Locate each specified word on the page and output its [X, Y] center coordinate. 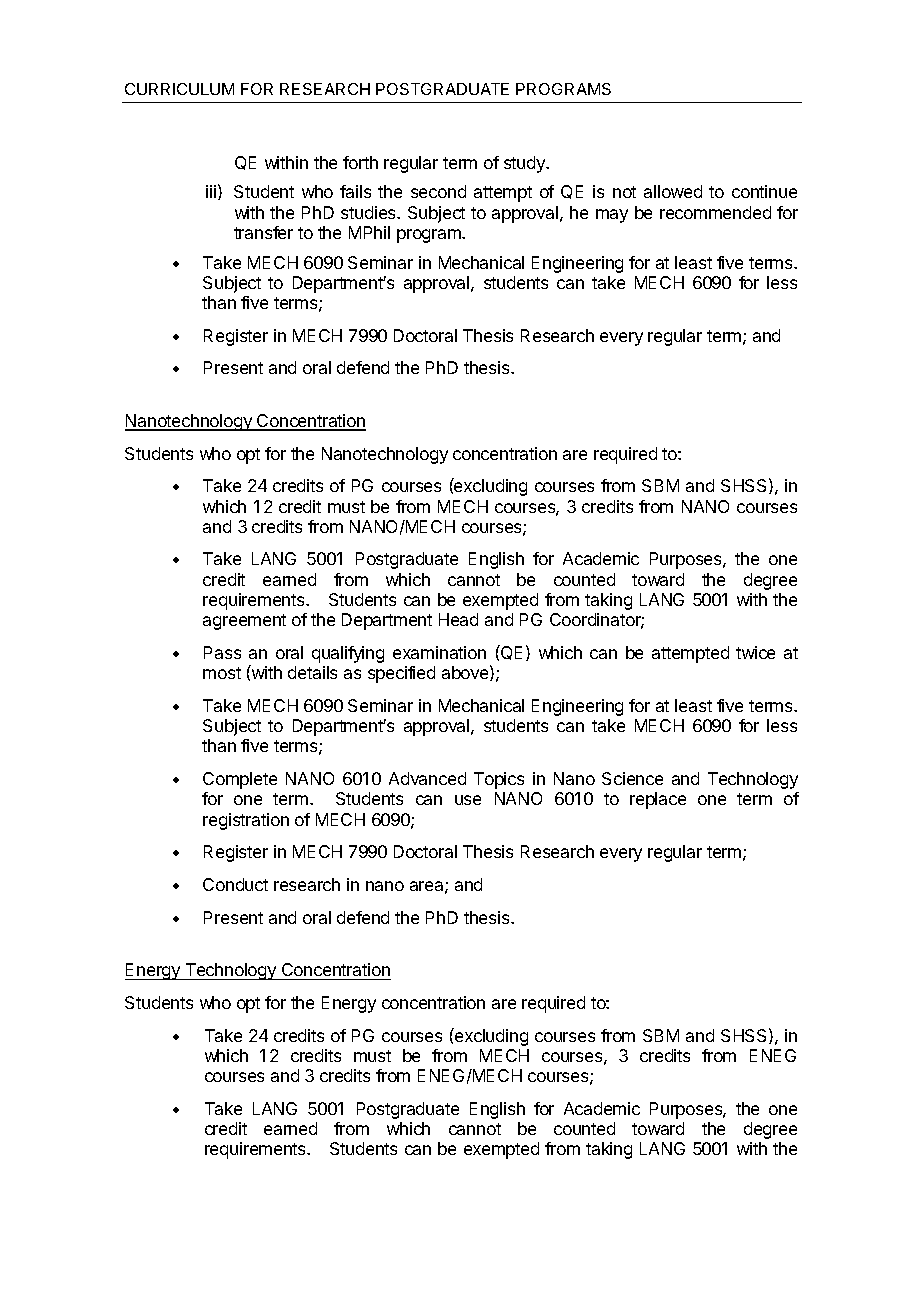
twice [755, 652]
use [468, 800]
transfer [263, 232]
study [525, 164]
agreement [244, 622]
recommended [715, 212]
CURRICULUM [179, 89]
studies [370, 212]
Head [458, 619]
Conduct [235, 884]
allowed [673, 191]
